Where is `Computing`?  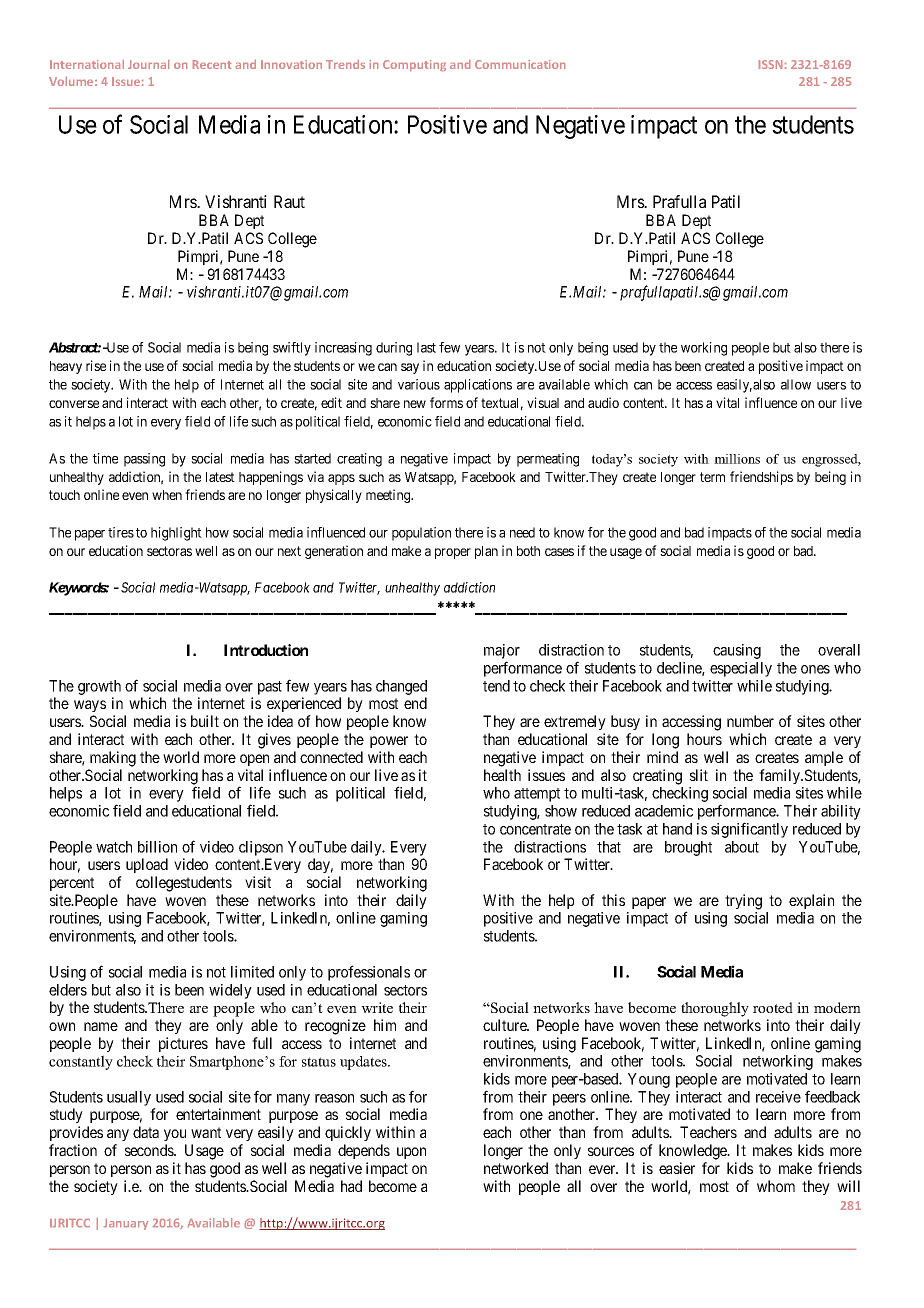
Computing is located at coordinates (414, 65).
